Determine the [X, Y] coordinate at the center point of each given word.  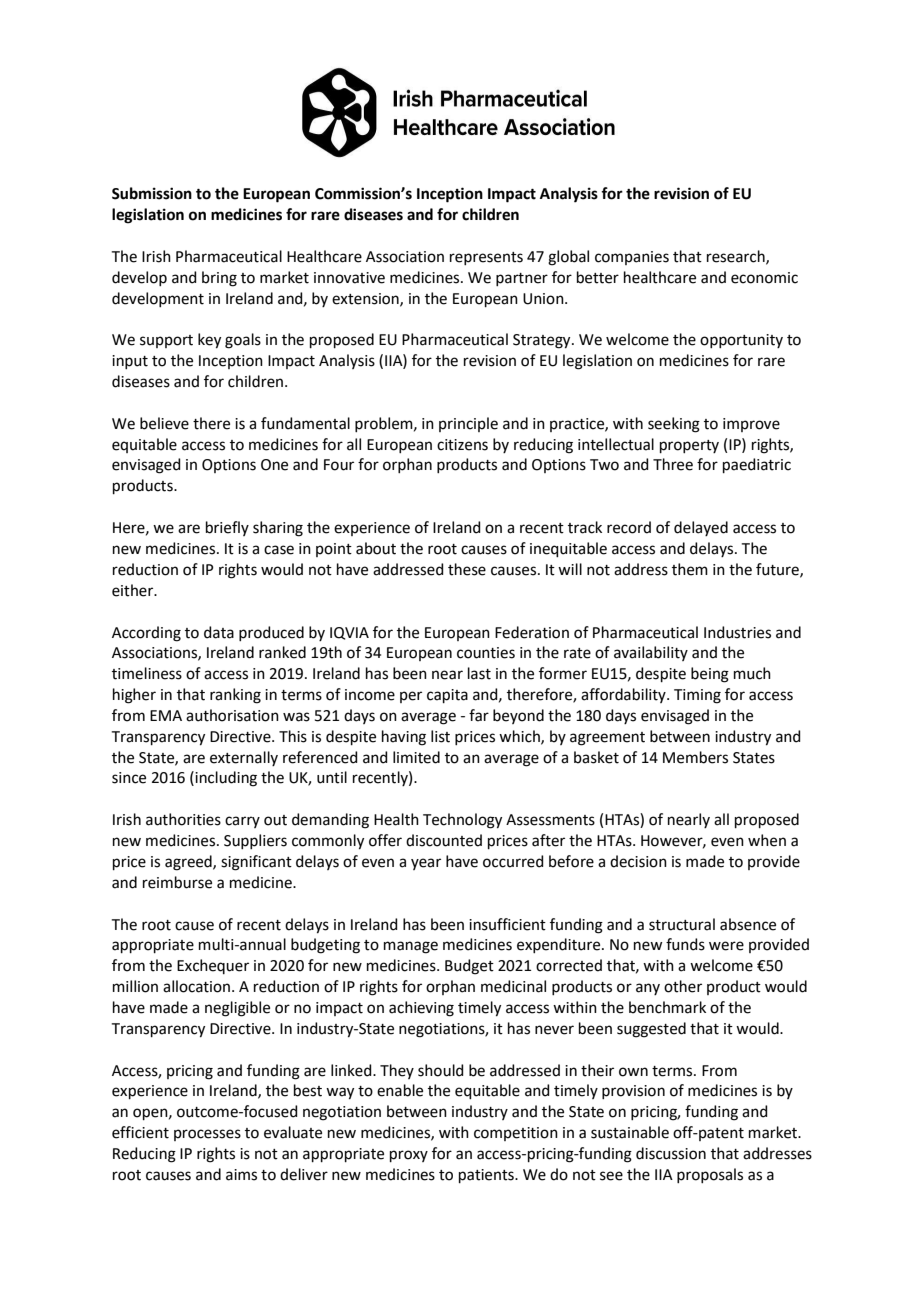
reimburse [177, 882]
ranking [235, 696]
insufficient [507, 924]
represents [486, 258]
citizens [462, 445]
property [689, 446]
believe [164, 423]
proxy [409, 1156]
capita [447, 696]
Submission [152, 193]
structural [682, 924]
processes [207, 1135]
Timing [697, 696]
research [737, 257]
